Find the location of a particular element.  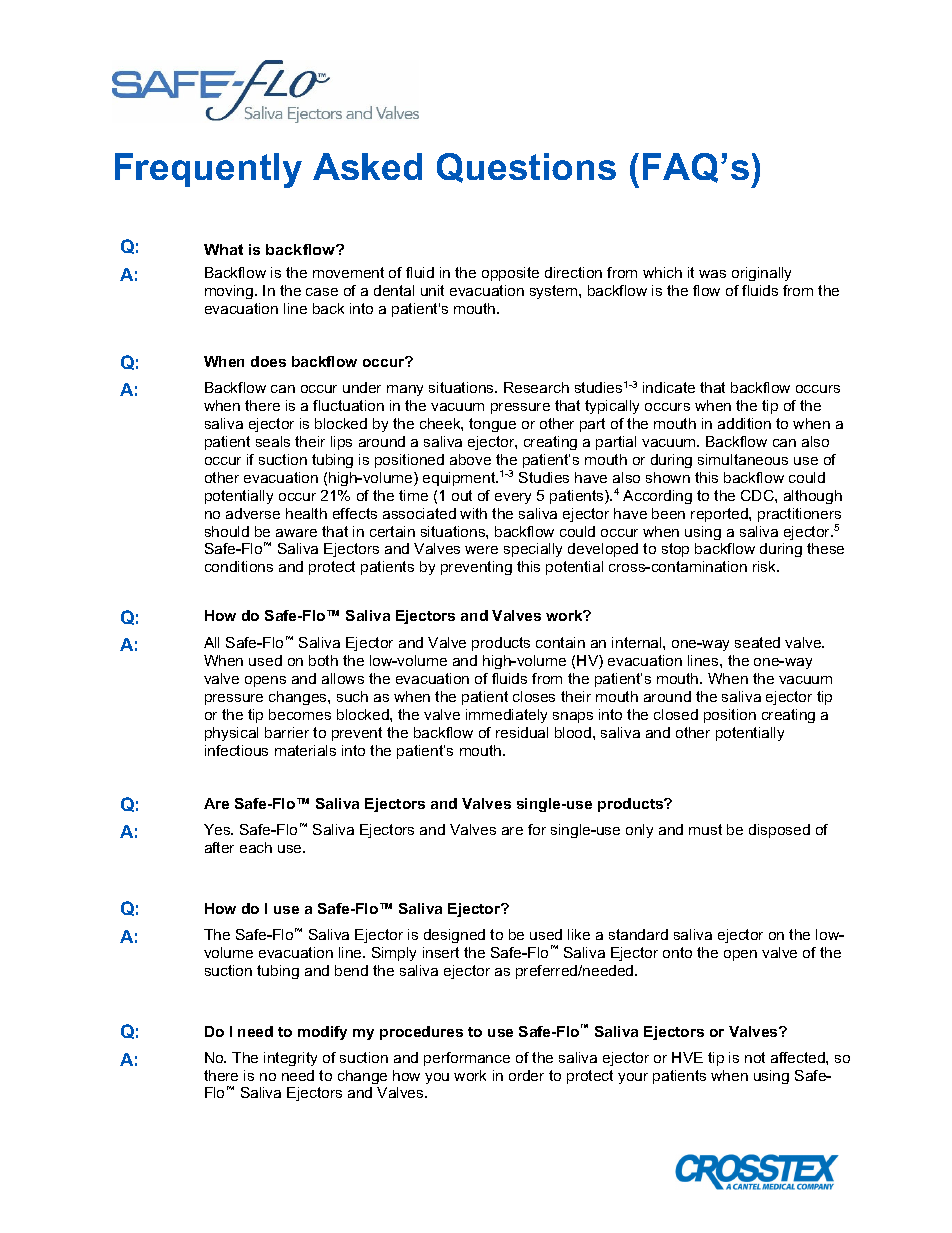

seated is located at coordinates (757, 642).
